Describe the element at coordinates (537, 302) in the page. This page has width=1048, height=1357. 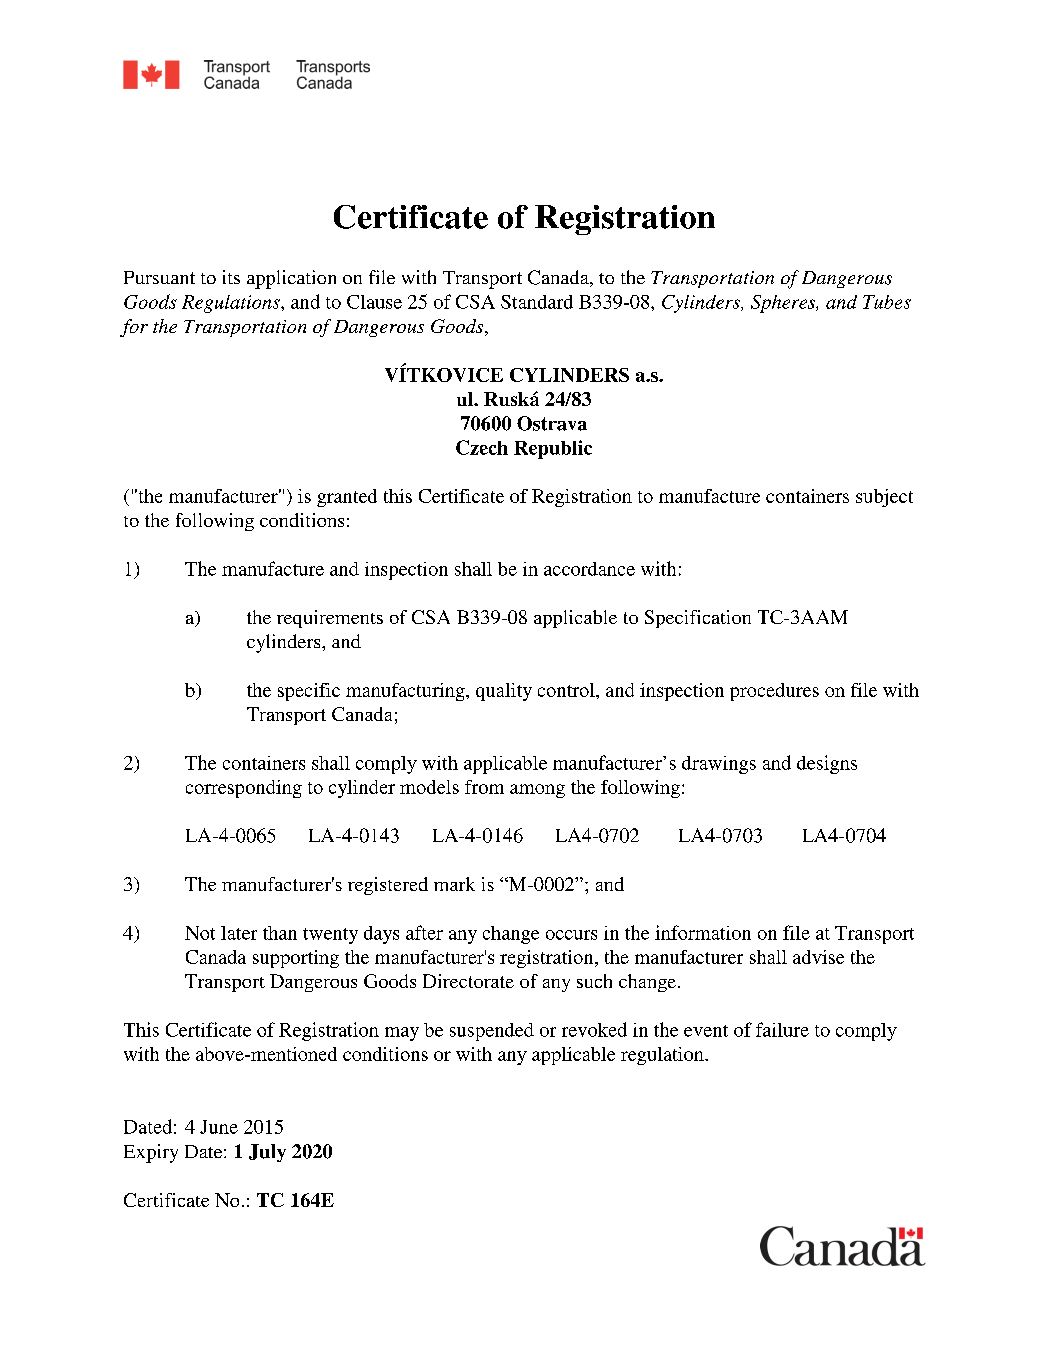
I see `Standard` at that location.
